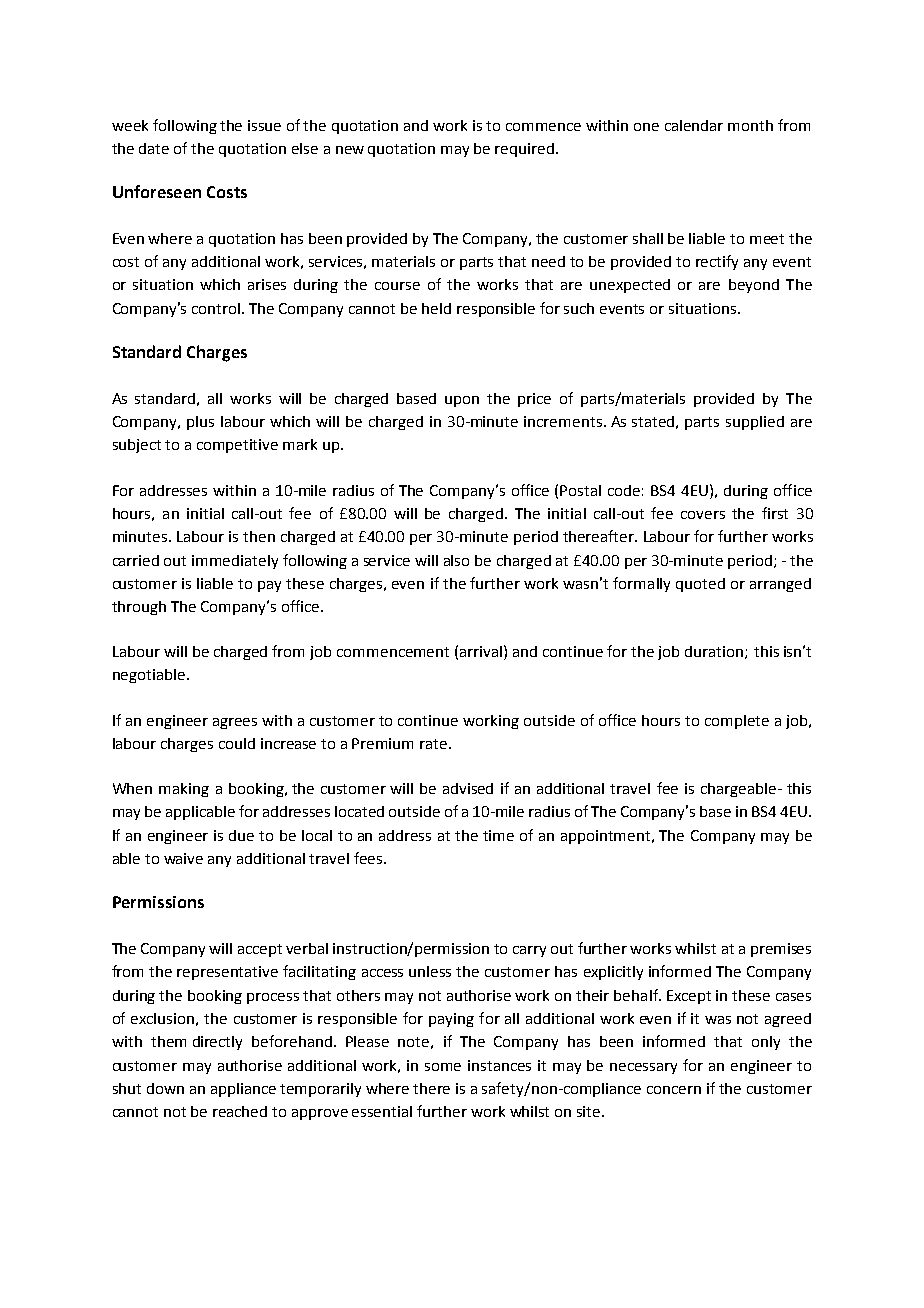  I want to click on some, so click(443, 1067).
